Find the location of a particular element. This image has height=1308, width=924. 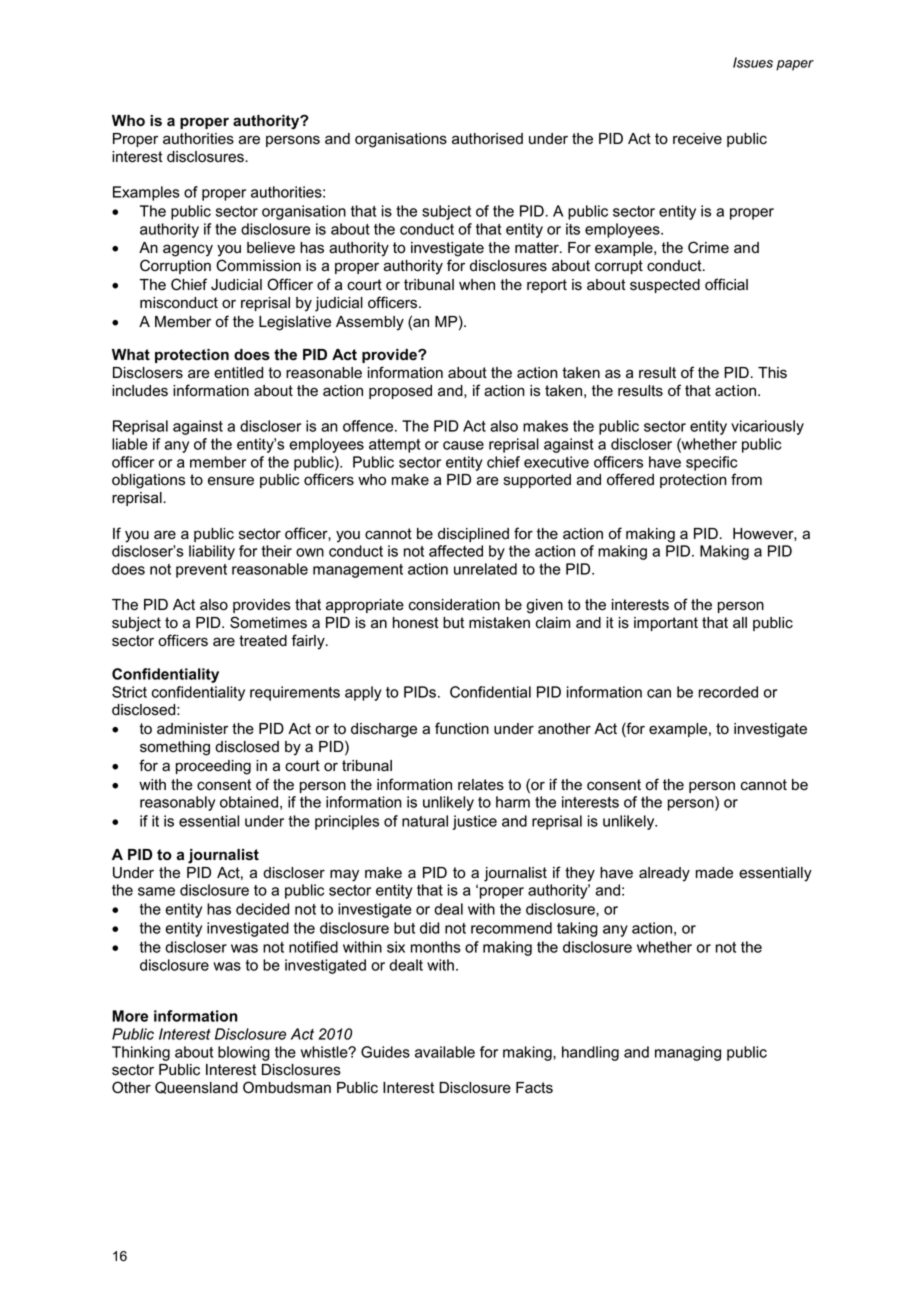

prevent is located at coordinates (201, 571).
